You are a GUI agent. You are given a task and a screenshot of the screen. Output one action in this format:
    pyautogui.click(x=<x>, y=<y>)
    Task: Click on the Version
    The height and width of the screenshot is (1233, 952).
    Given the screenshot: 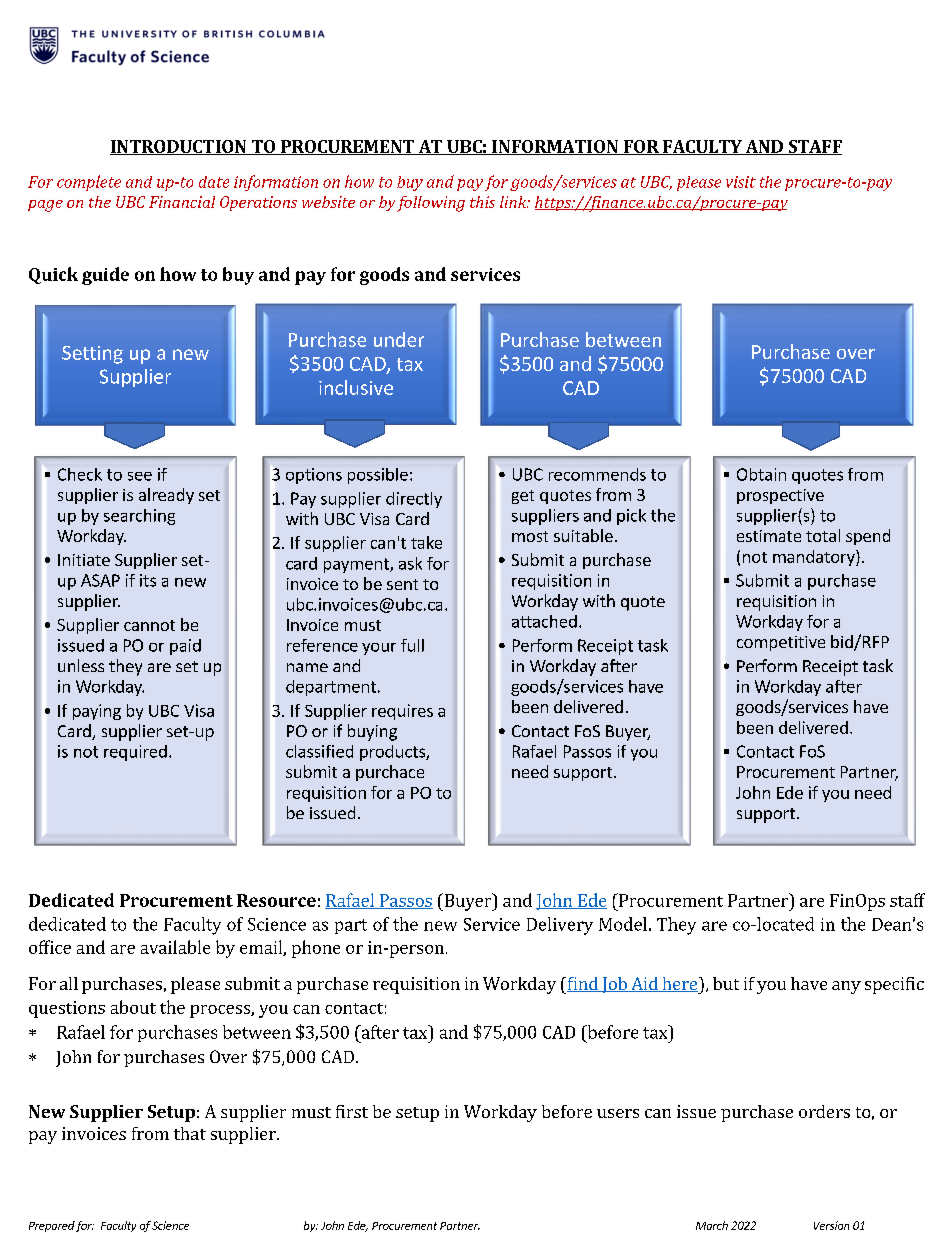 What is the action you would take?
    pyautogui.click(x=831, y=1225)
